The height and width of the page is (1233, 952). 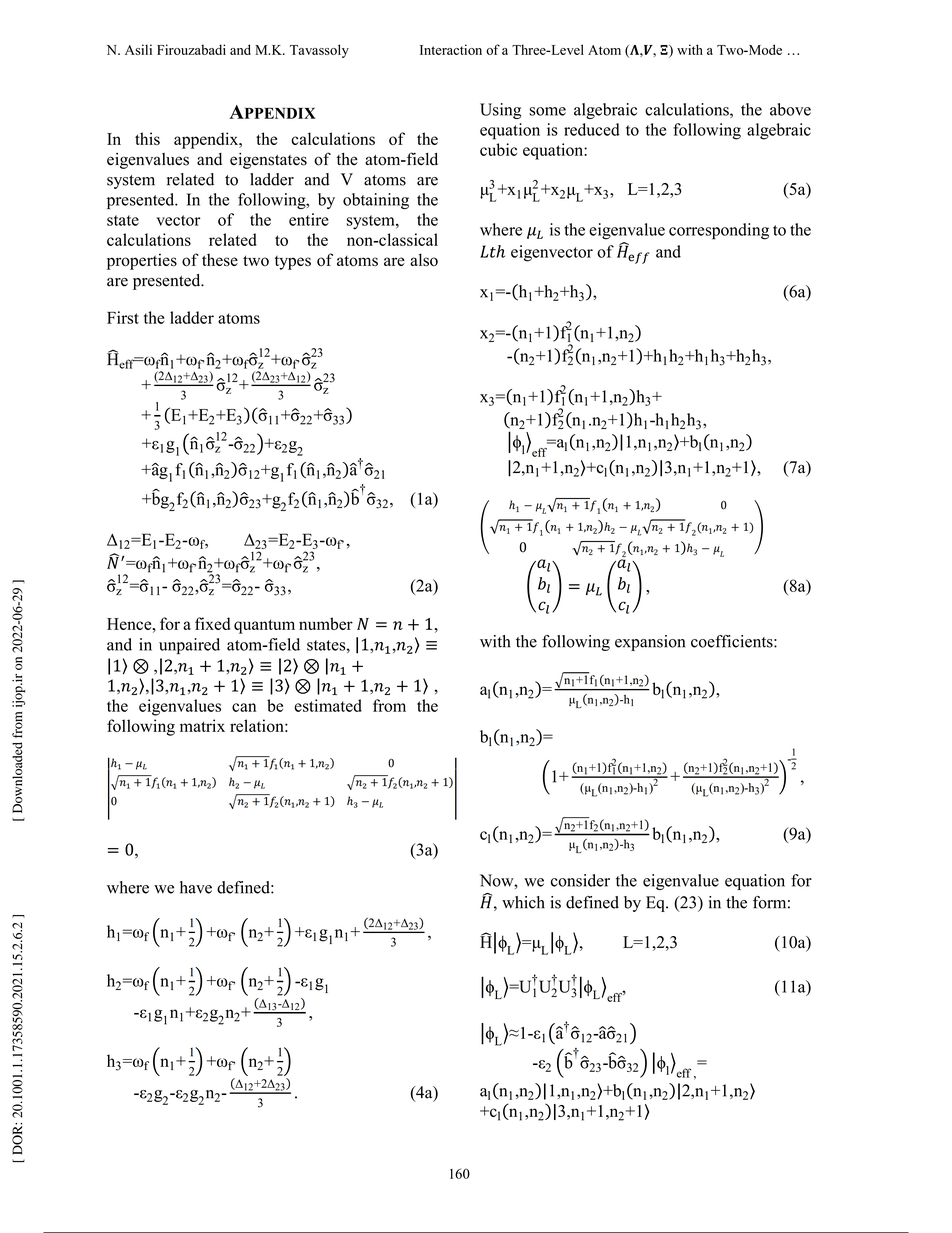 What do you see at coordinates (451, 49) in the page?
I see `Interaction` at bounding box center [451, 49].
